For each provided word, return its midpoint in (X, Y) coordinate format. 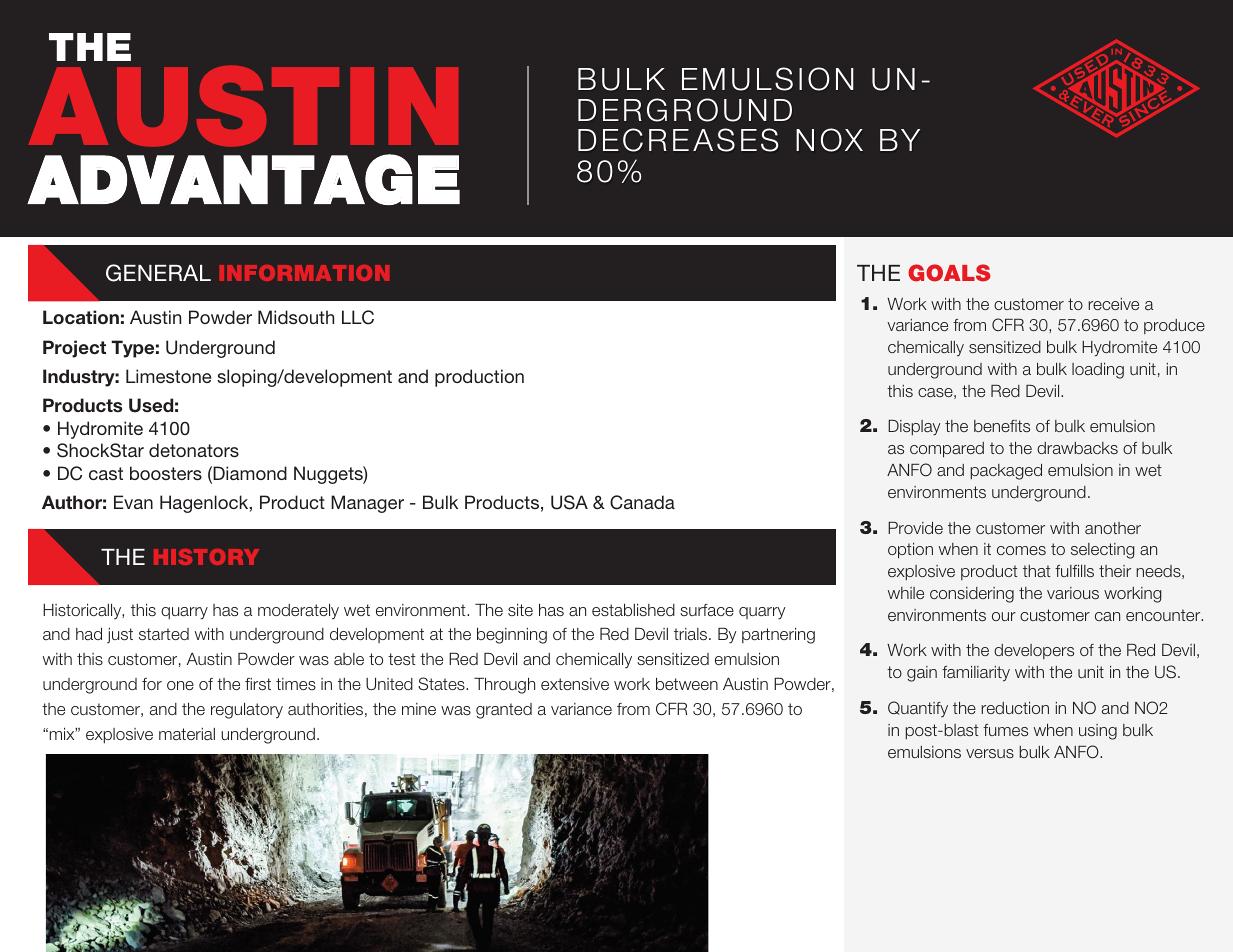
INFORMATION (304, 273)
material (187, 734)
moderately (298, 612)
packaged (1006, 472)
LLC (358, 317)
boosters (166, 473)
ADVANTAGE (243, 179)
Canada (642, 502)
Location (81, 317)
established (633, 610)
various (1073, 593)
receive (1113, 304)
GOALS (949, 273)
